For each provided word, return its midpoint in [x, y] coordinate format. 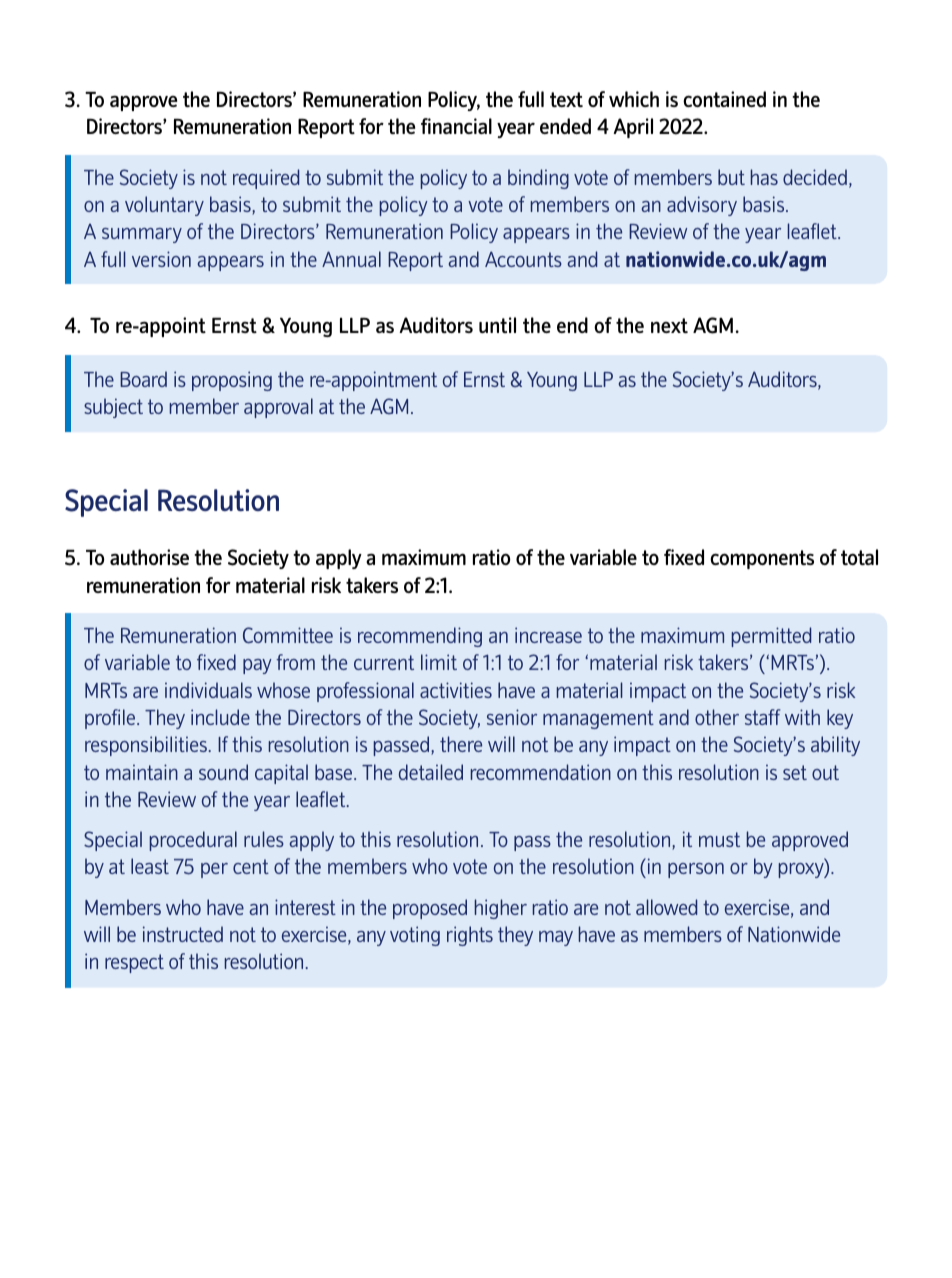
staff [763, 717]
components [762, 559]
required [266, 179]
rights [470, 936]
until [497, 325]
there [461, 744]
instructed [183, 934]
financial [456, 126]
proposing [232, 381]
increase [548, 635]
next [669, 325]
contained [724, 99]
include [220, 717]
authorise [149, 557]
